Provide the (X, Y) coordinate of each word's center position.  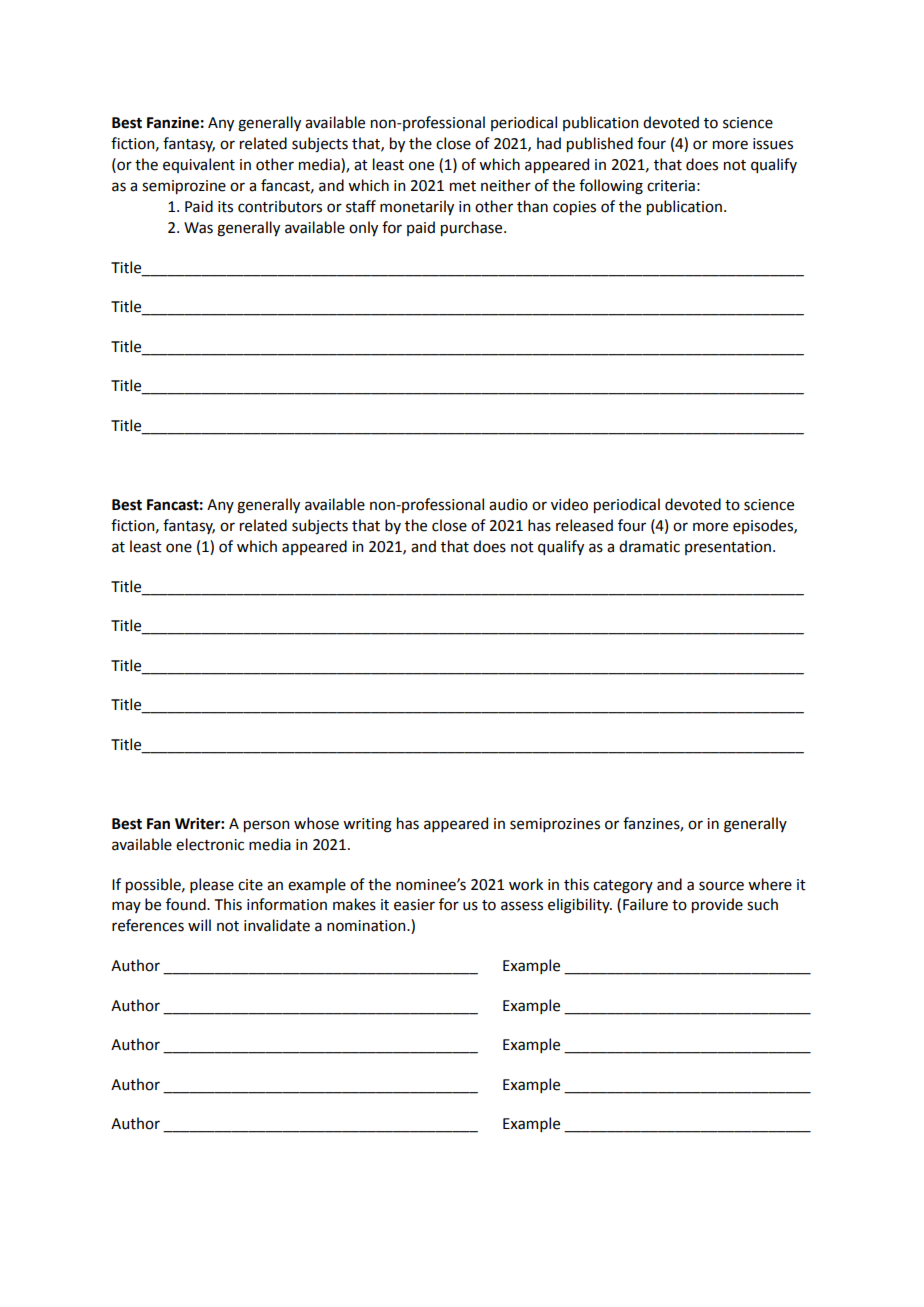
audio (508, 504)
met (463, 186)
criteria (671, 186)
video (569, 504)
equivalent (199, 165)
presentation (728, 548)
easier (414, 905)
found (187, 904)
